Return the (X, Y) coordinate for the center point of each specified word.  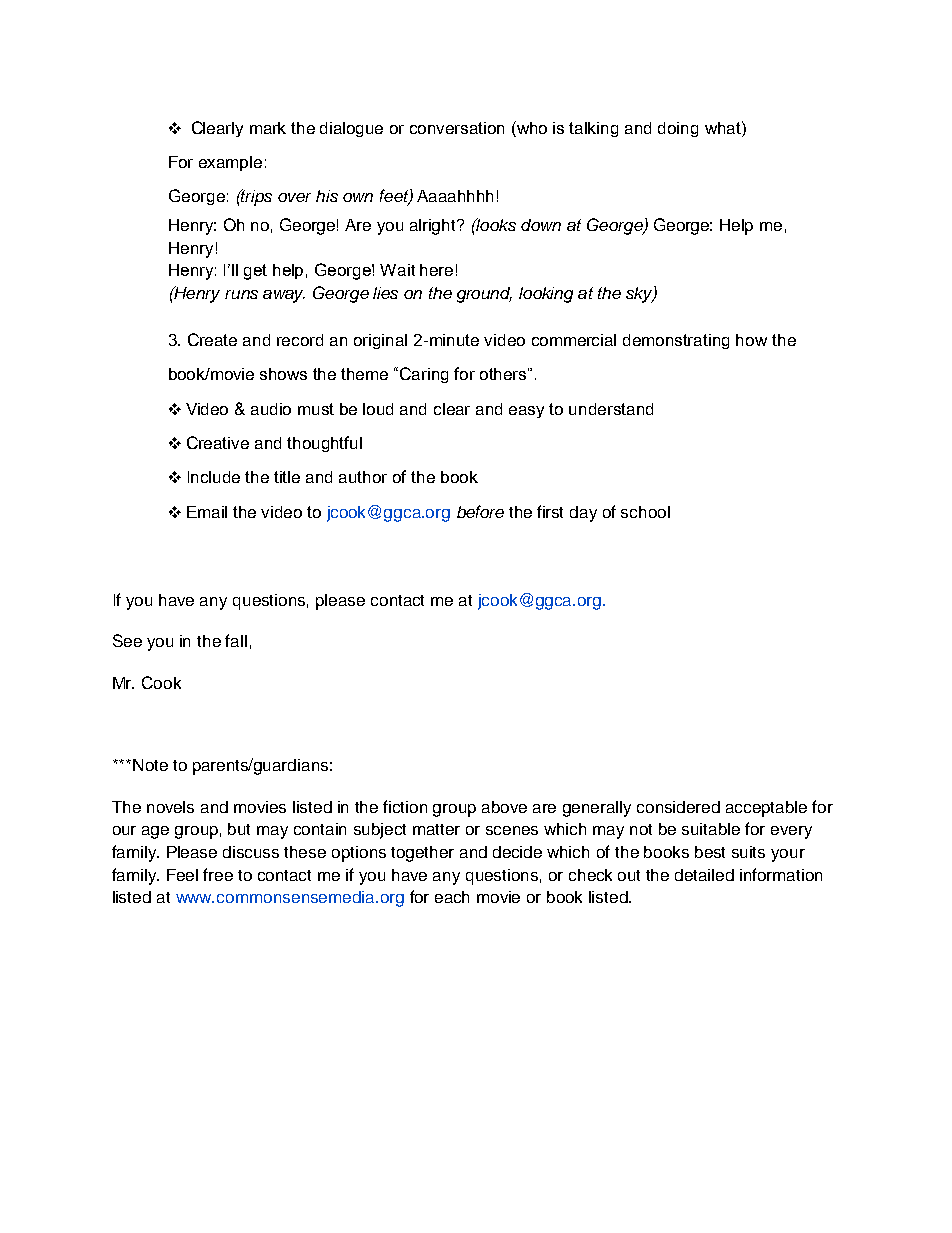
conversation (457, 128)
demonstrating (676, 341)
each (452, 897)
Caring (424, 375)
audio (271, 409)
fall (236, 640)
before (480, 511)
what (724, 127)
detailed (704, 875)
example (230, 163)
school (645, 512)
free (218, 874)
